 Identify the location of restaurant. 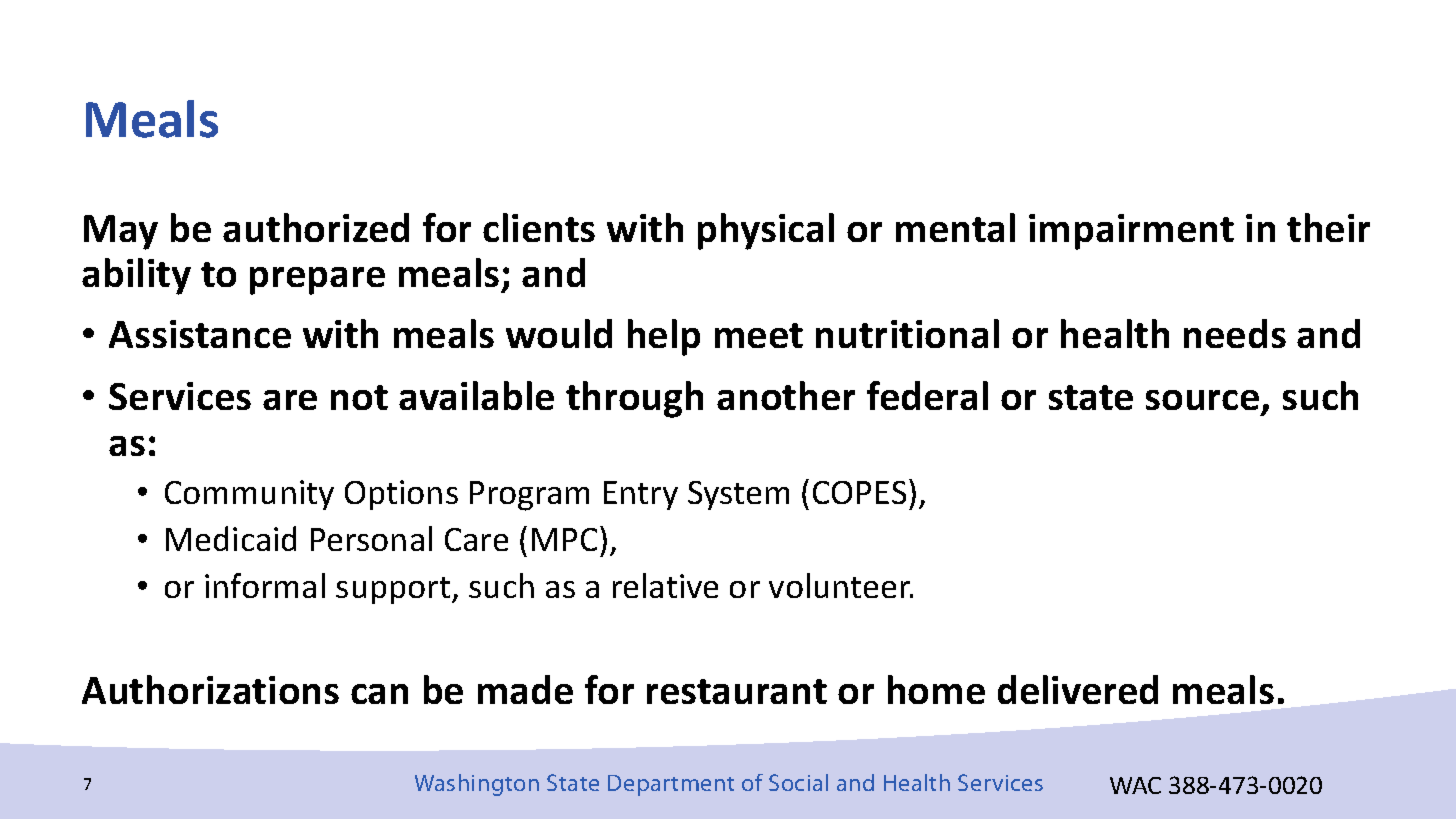
(737, 691).
